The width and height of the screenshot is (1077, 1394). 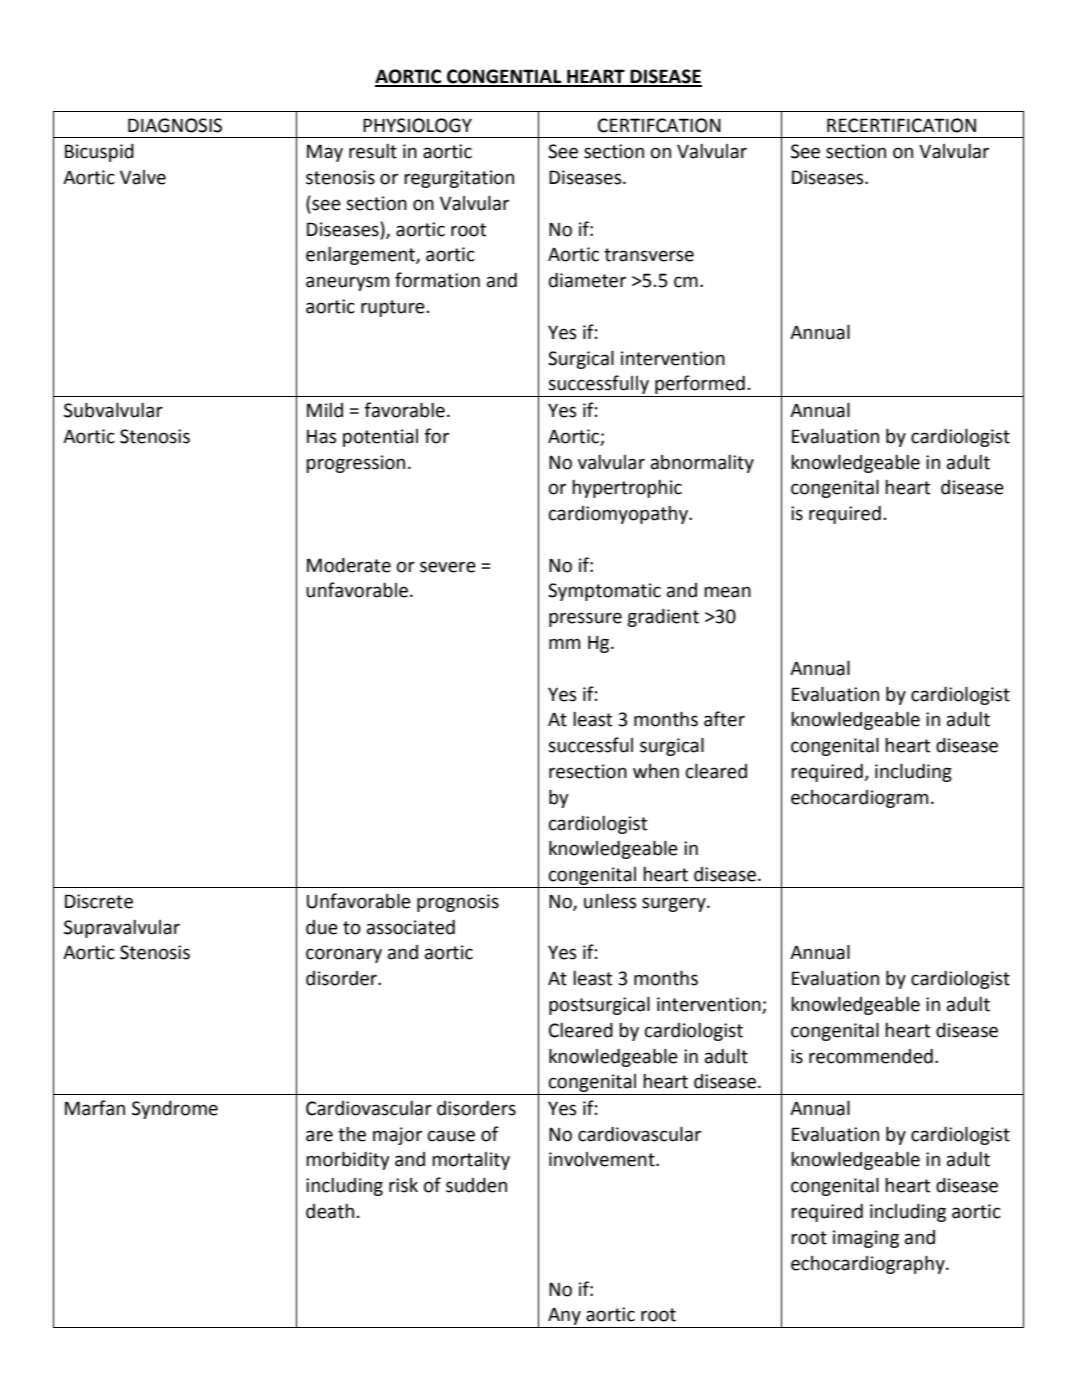 What do you see at coordinates (901, 125) in the screenshot?
I see `RECERTIFICATION` at bounding box center [901, 125].
